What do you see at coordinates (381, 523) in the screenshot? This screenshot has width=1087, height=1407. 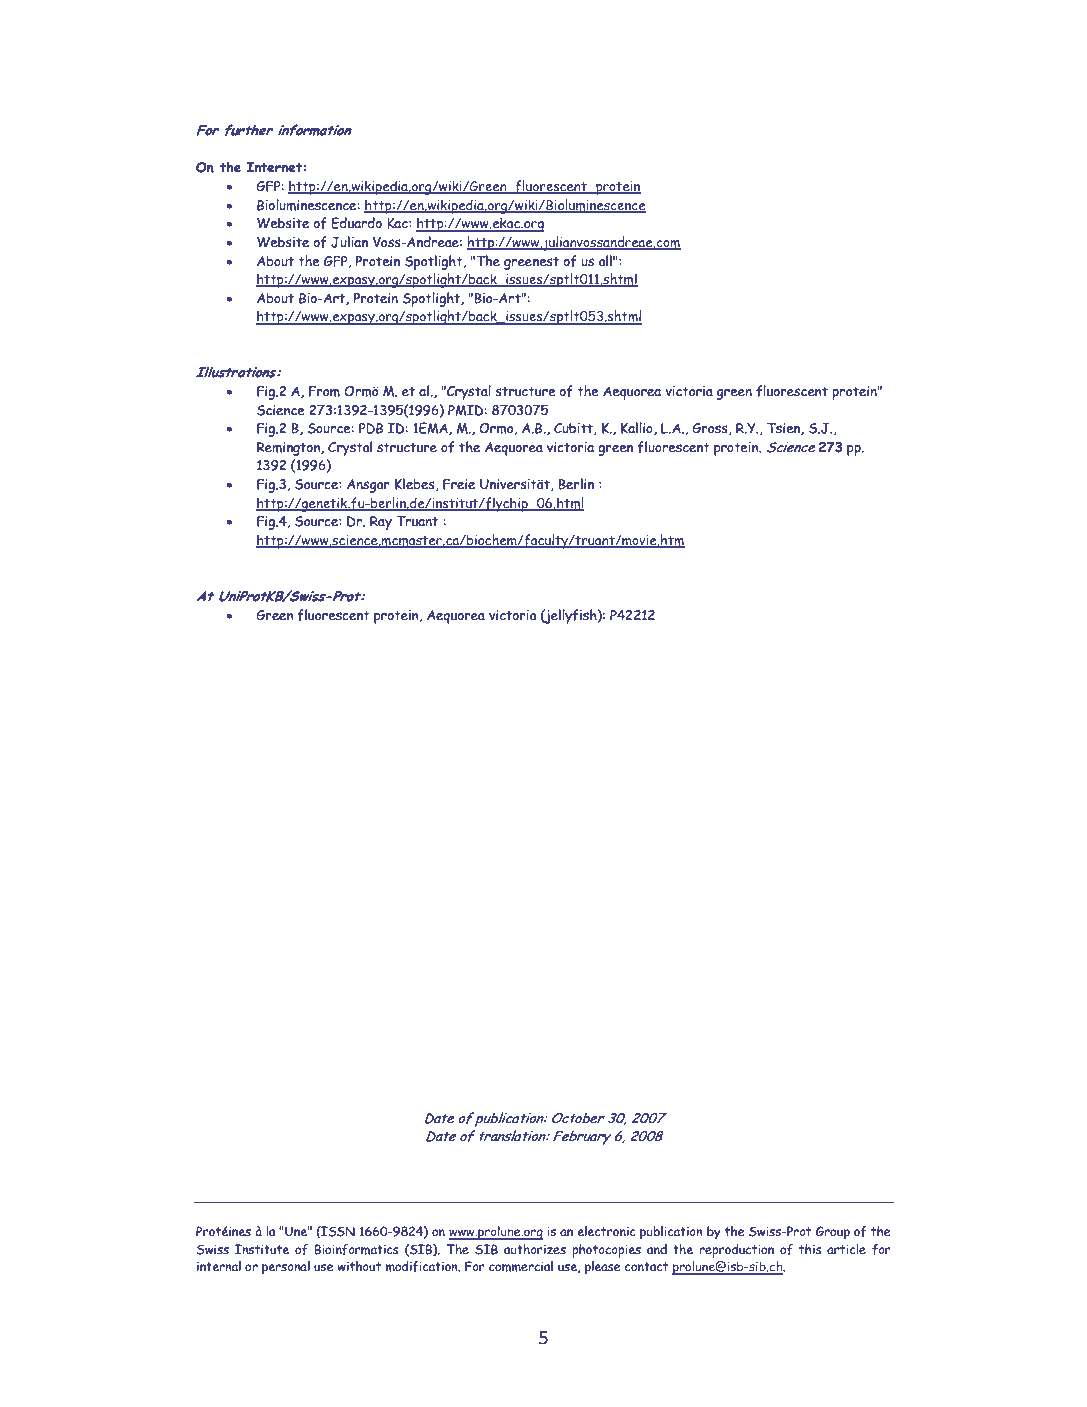 I see `Ray` at bounding box center [381, 523].
